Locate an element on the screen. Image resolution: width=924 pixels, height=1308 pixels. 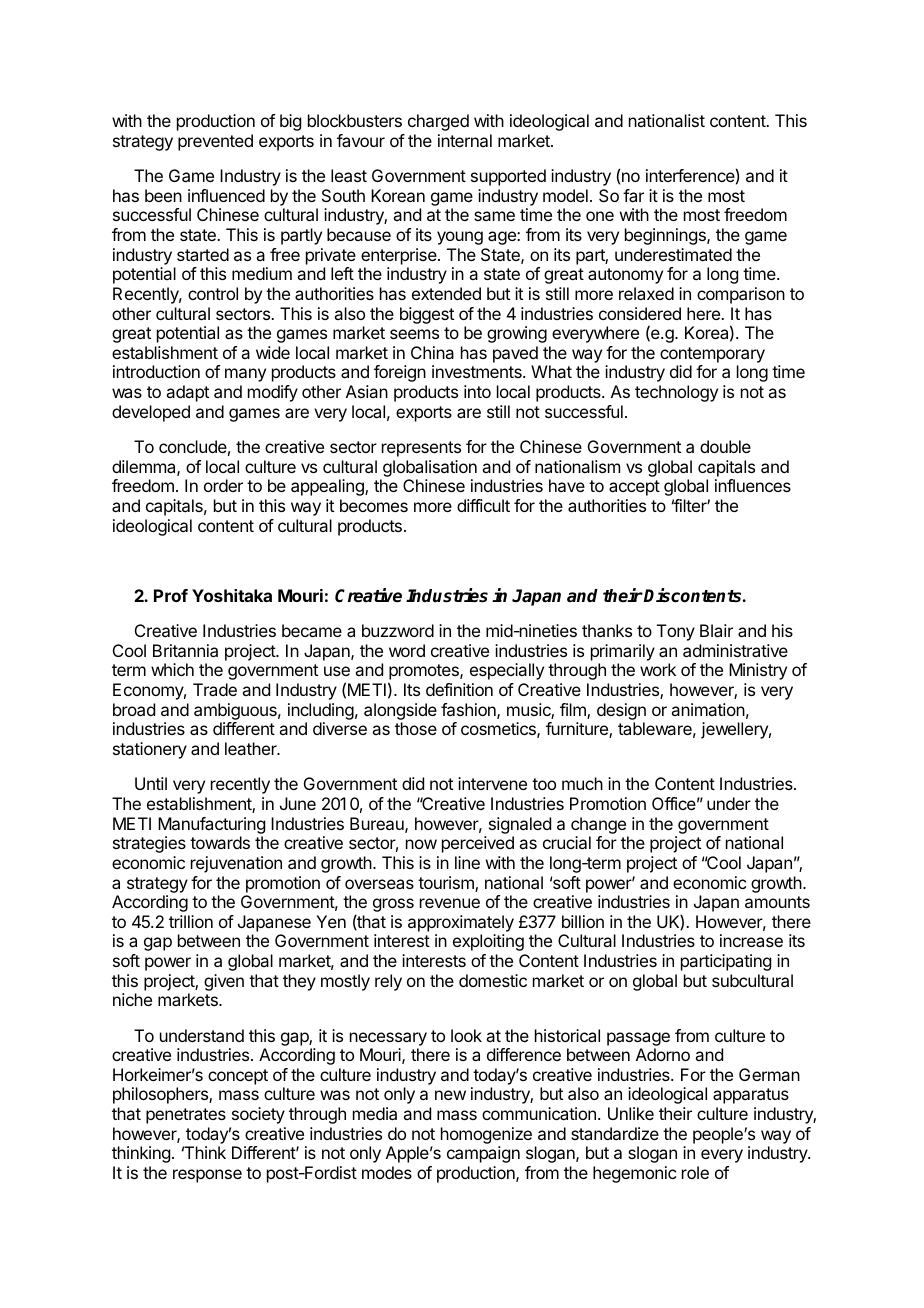
increase is located at coordinates (751, 940).
